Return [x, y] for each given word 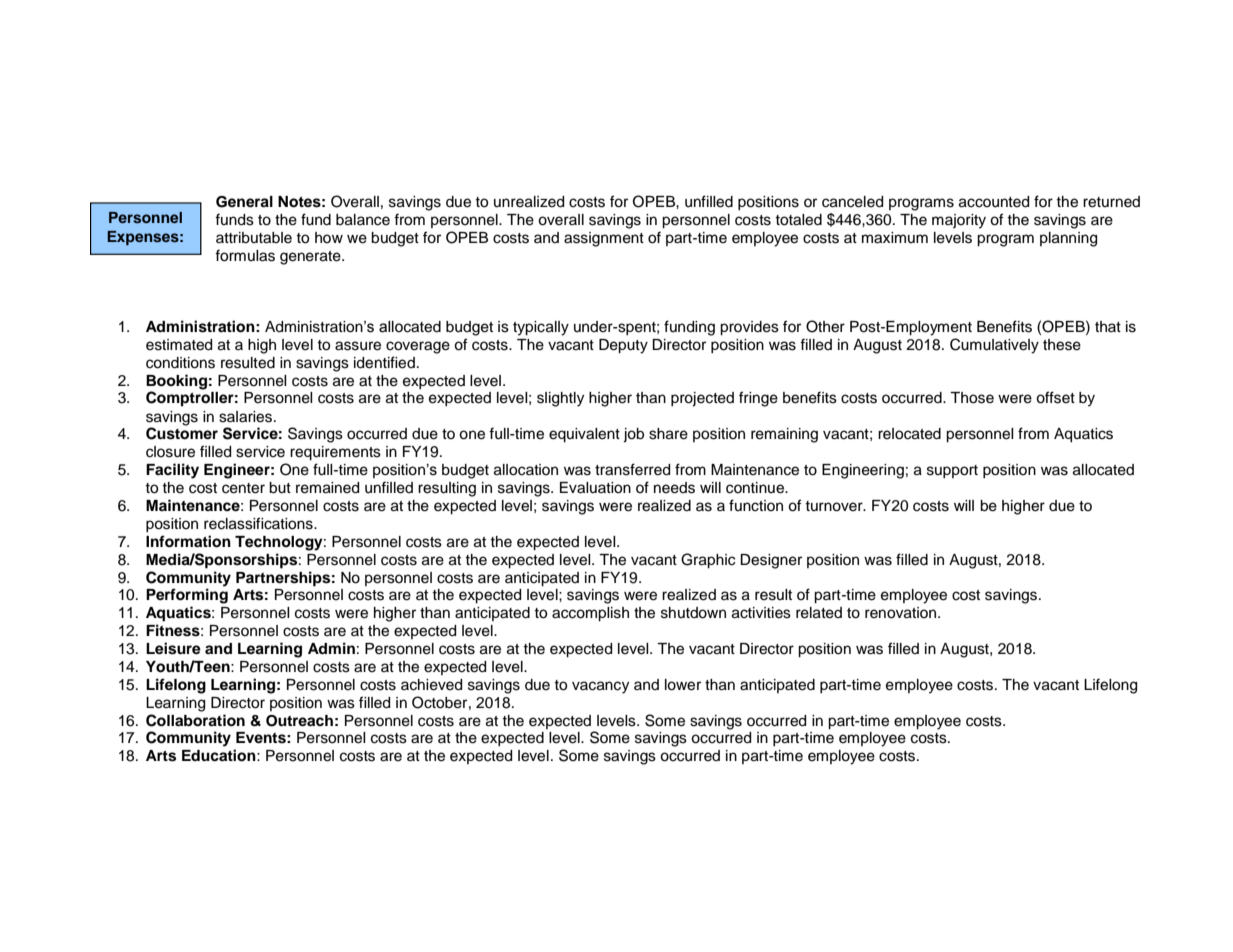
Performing [187, 596]
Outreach [299, 721]
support [952, 471]
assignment [604, 239]
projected [702, 399]
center [243, 488]
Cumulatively [994, 346]
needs [674, 488]
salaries [247, 417]
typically [541, 328]
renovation [902, 613]
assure [358, 346]
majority [959, 221]
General [244, 202]
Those [972, 398]
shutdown [693, 613]
